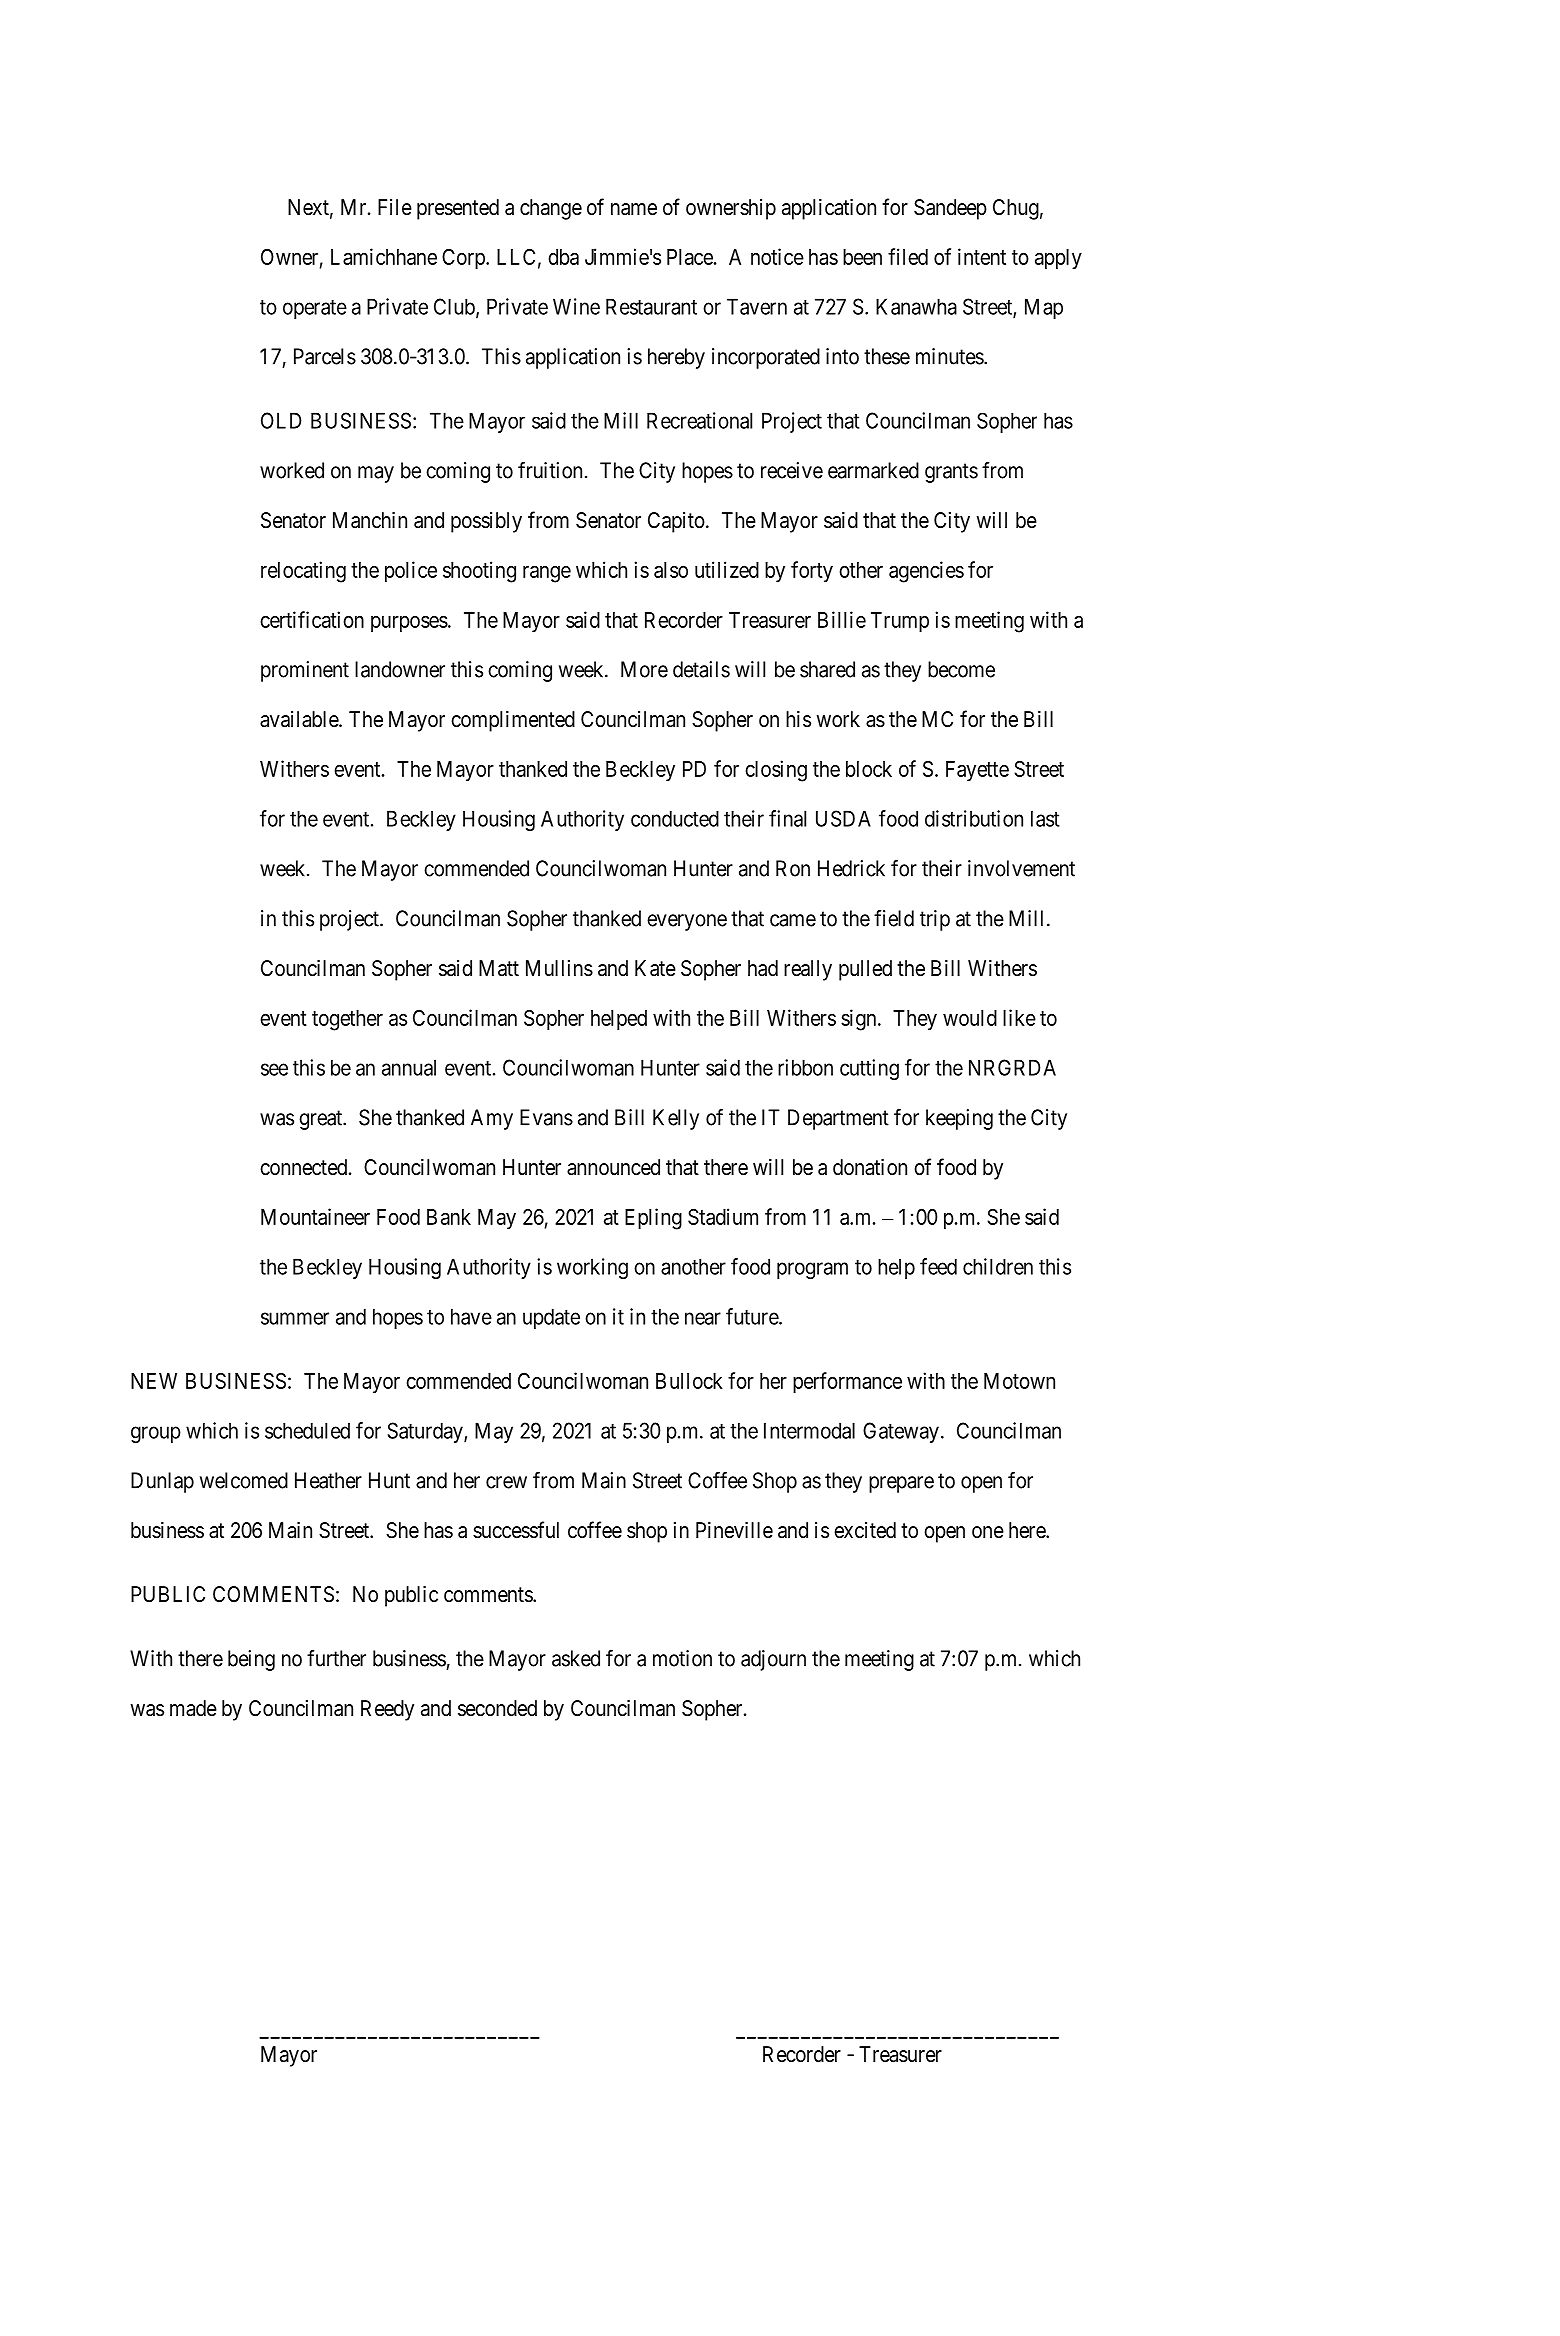  Describe the element at coordinates (251, 1660) in the document. I see `being` at that location.
